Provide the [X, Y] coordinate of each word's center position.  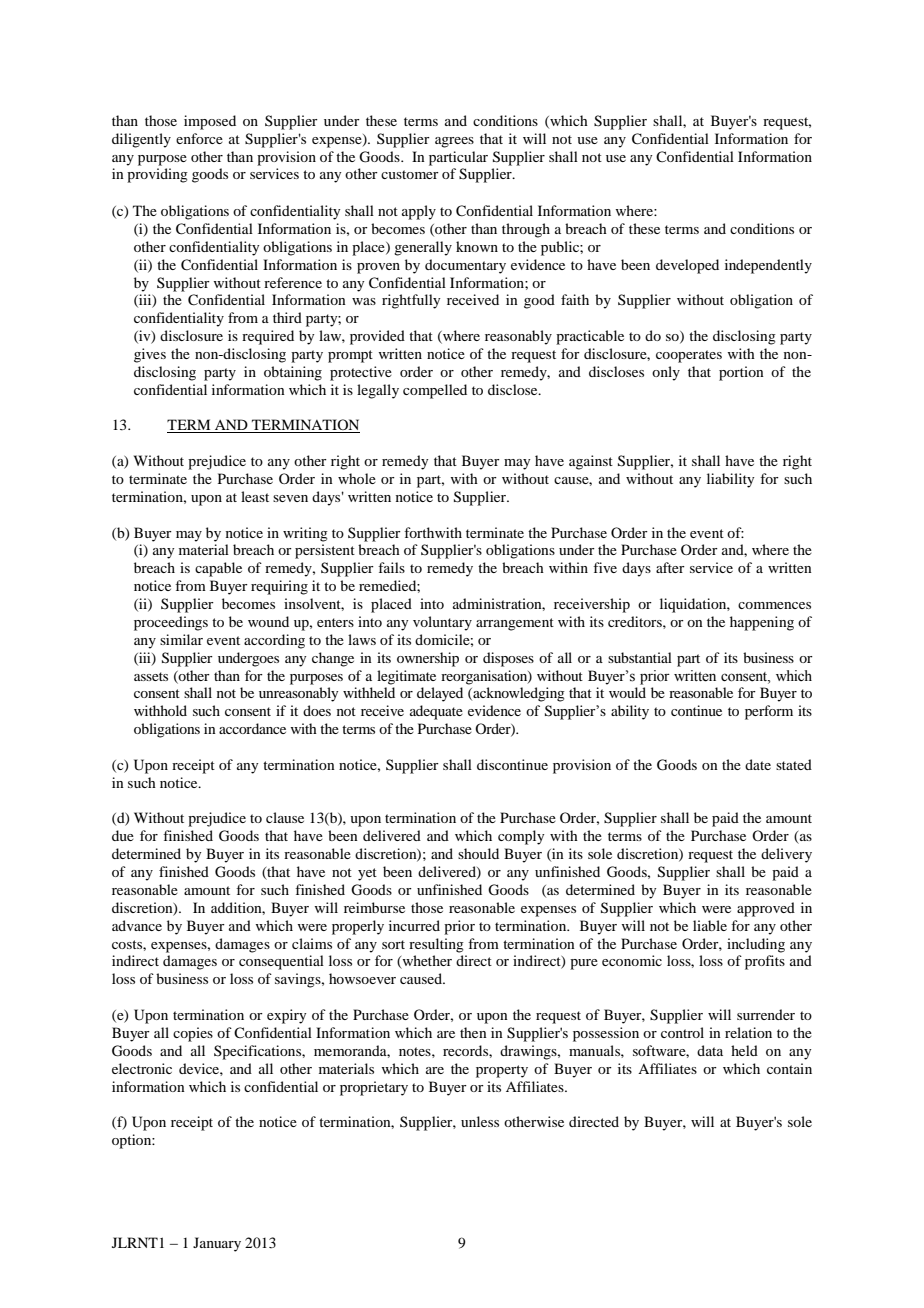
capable [218, 569]
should [478, 853]
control [682, 1032]
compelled [435, 391]
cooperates [689, 356]
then [473, 1032]
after [670, 567]
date [758, 764]
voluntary [442, 623]
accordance [252, 728]
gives [150, 355]
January [217, 1244]
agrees [454, 142]
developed [687, 266]
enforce [199, 138]
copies [193, 1034]
